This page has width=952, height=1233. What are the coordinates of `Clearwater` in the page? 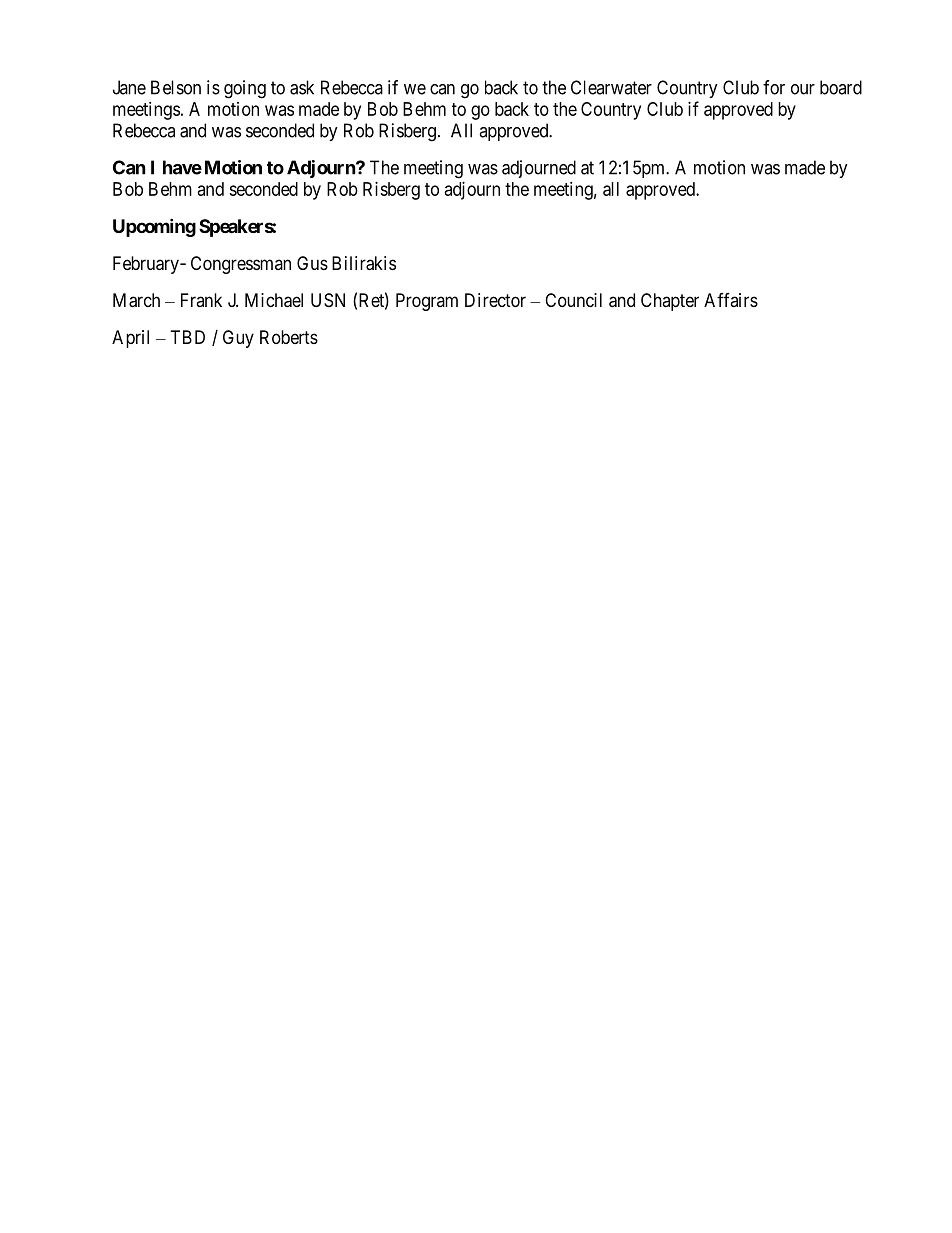 It's located at (611, 87).
